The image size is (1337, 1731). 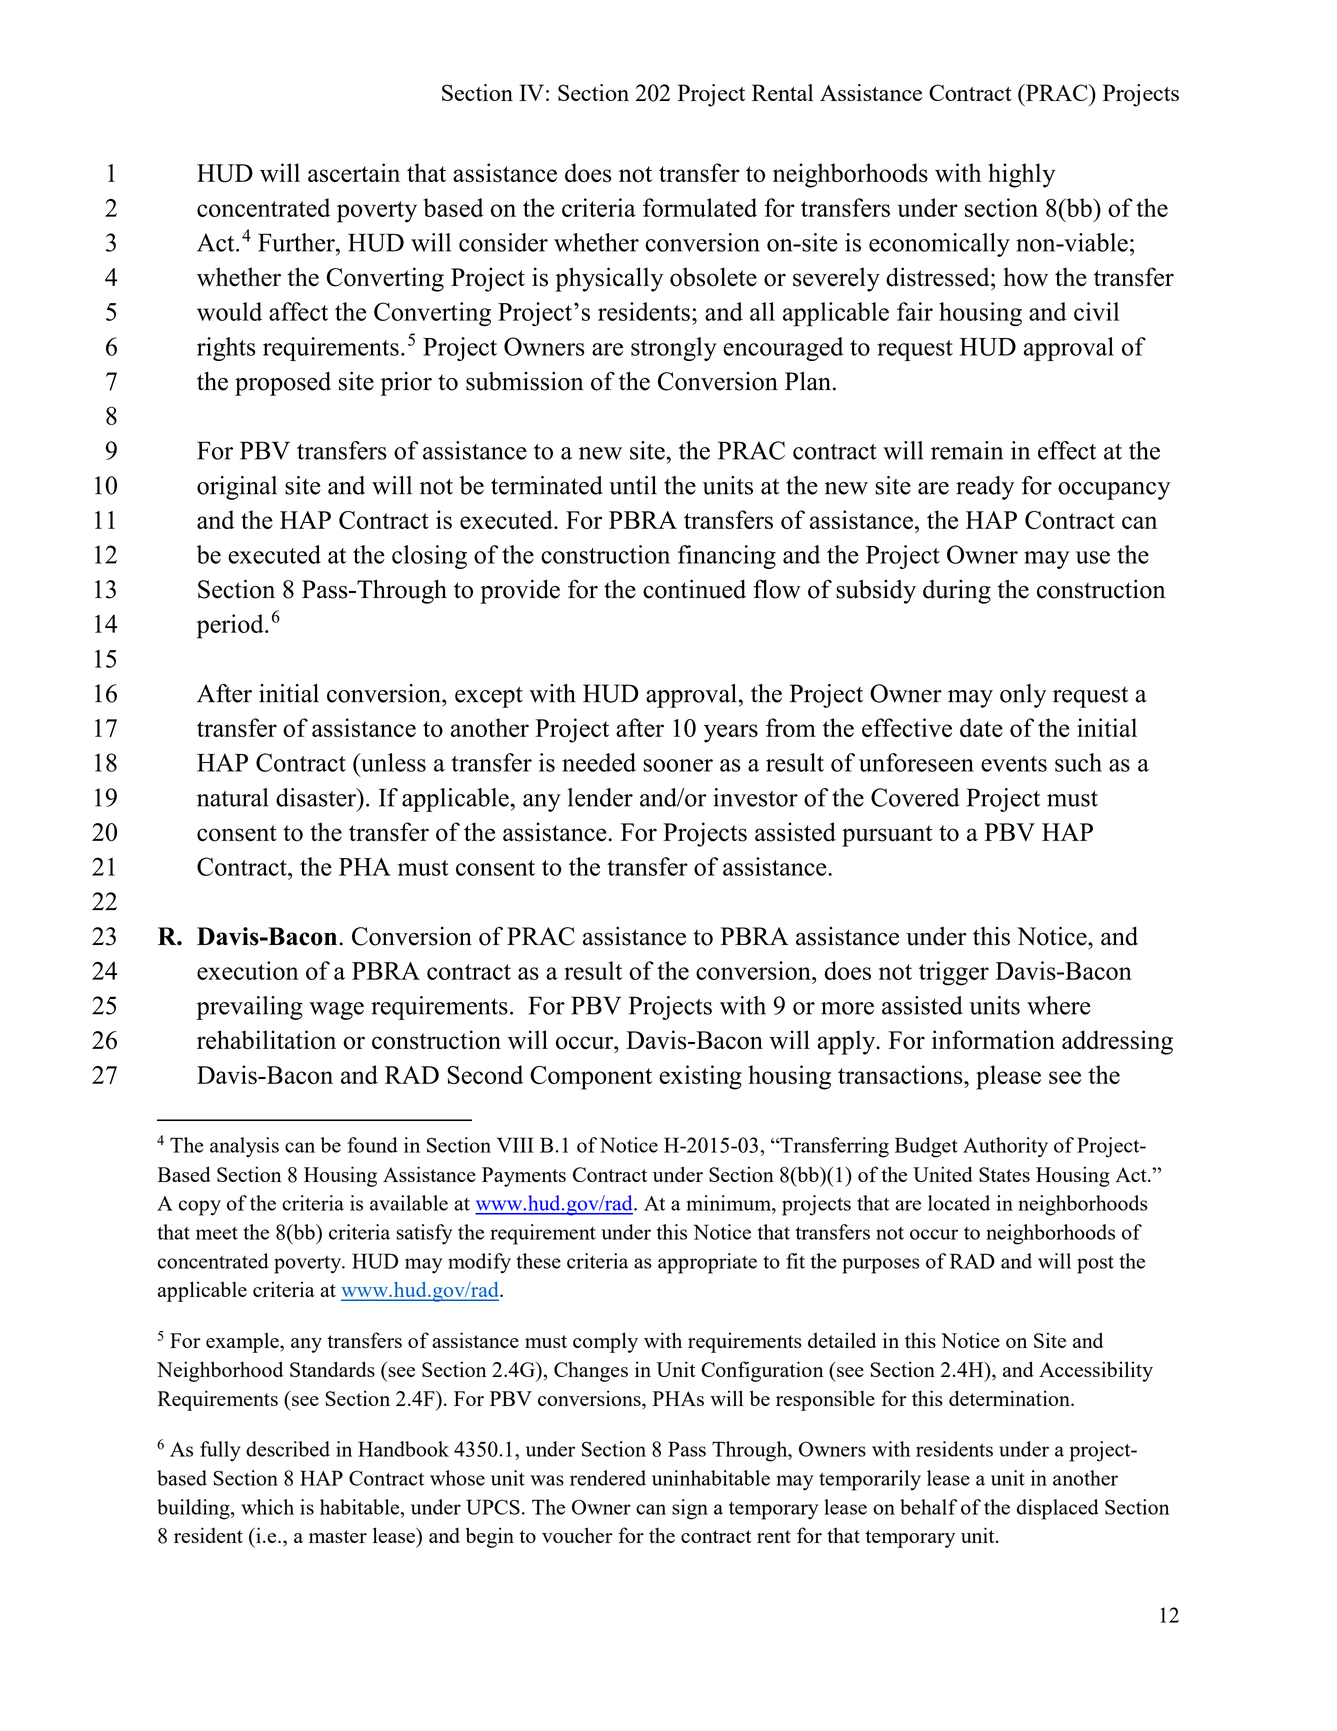 What do you see at coordinates (317, 797) in the screenshot?
I see `disaster` at bounding box center [317, 797].
